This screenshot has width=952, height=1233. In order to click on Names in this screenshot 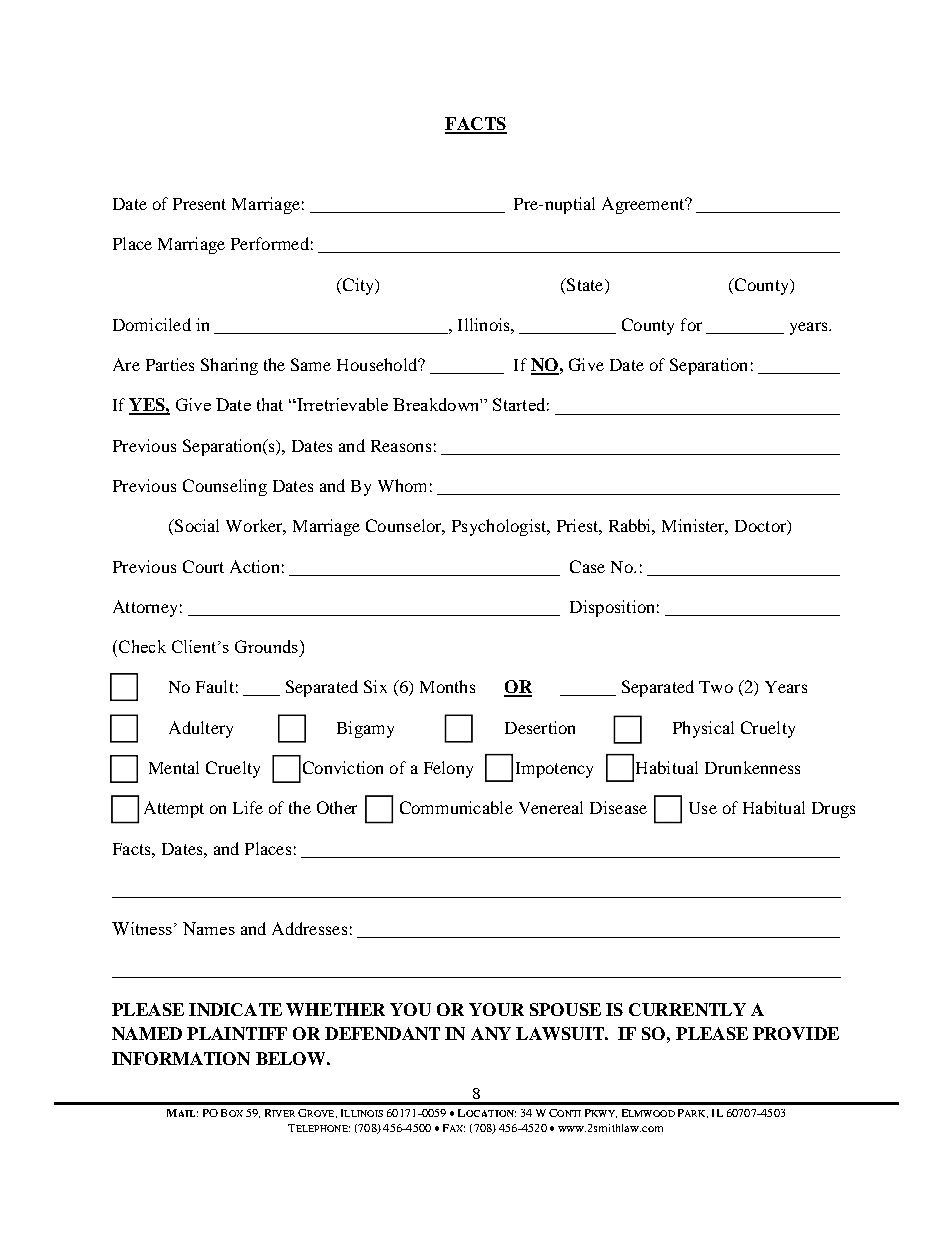, I will do `click(209, 928)`.
